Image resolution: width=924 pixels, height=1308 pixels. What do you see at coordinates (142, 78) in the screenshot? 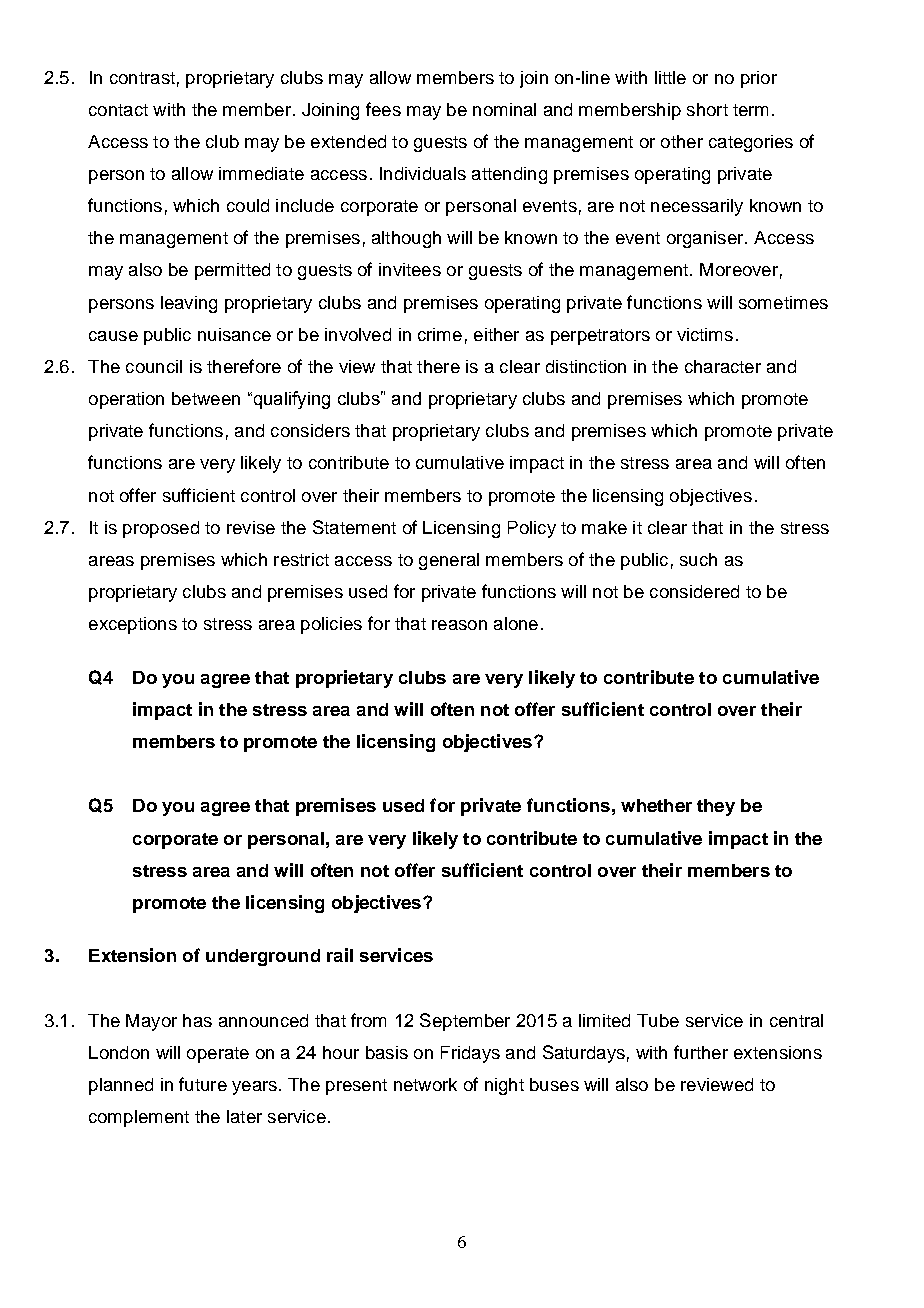
I see `contrast` at bounding box center [142, 78].
